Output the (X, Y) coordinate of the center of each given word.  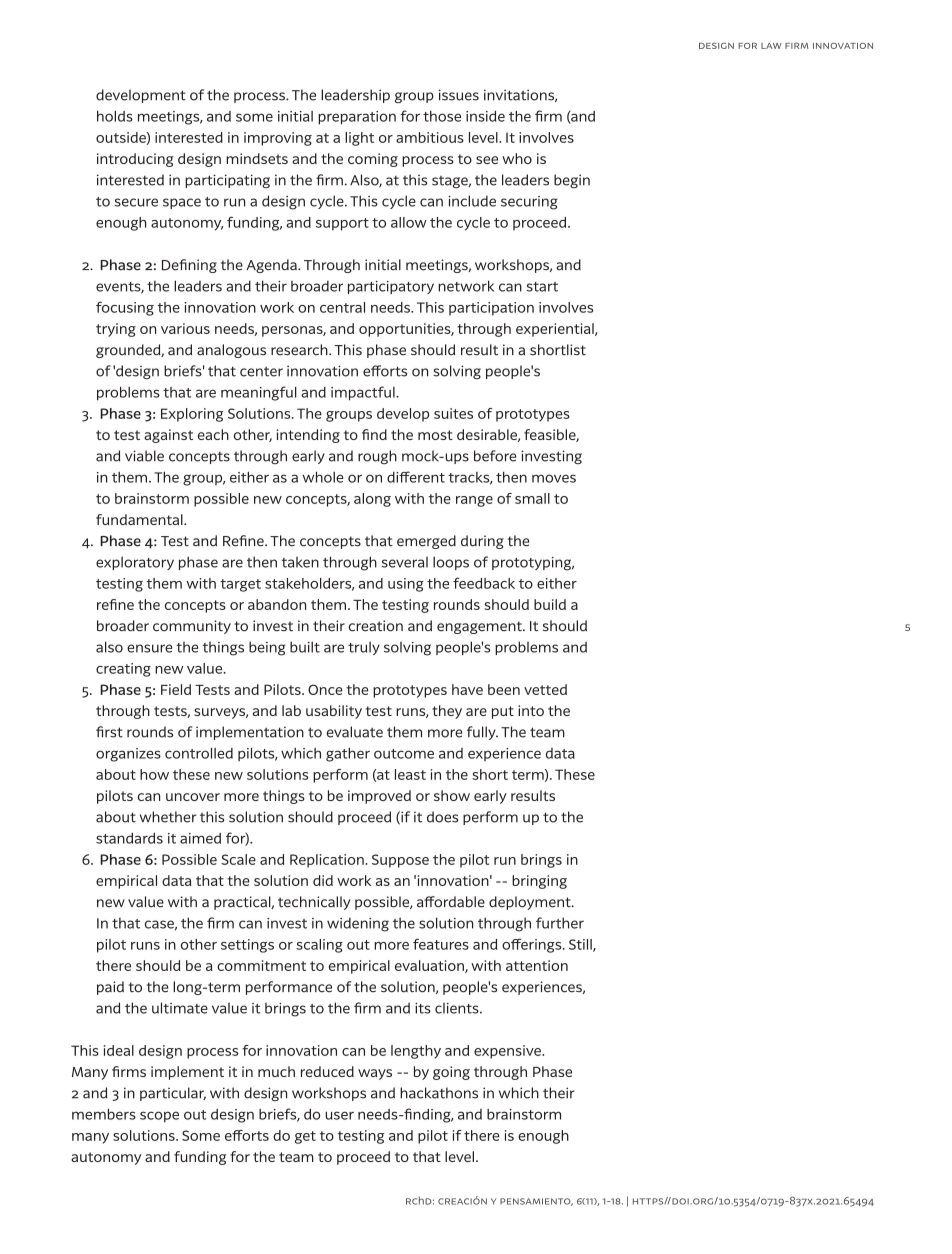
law (771, 46)
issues (459, 95)
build (550, 604)
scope (159, 1117)
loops (451, 563)
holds (115, 116)
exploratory (135, 563)
